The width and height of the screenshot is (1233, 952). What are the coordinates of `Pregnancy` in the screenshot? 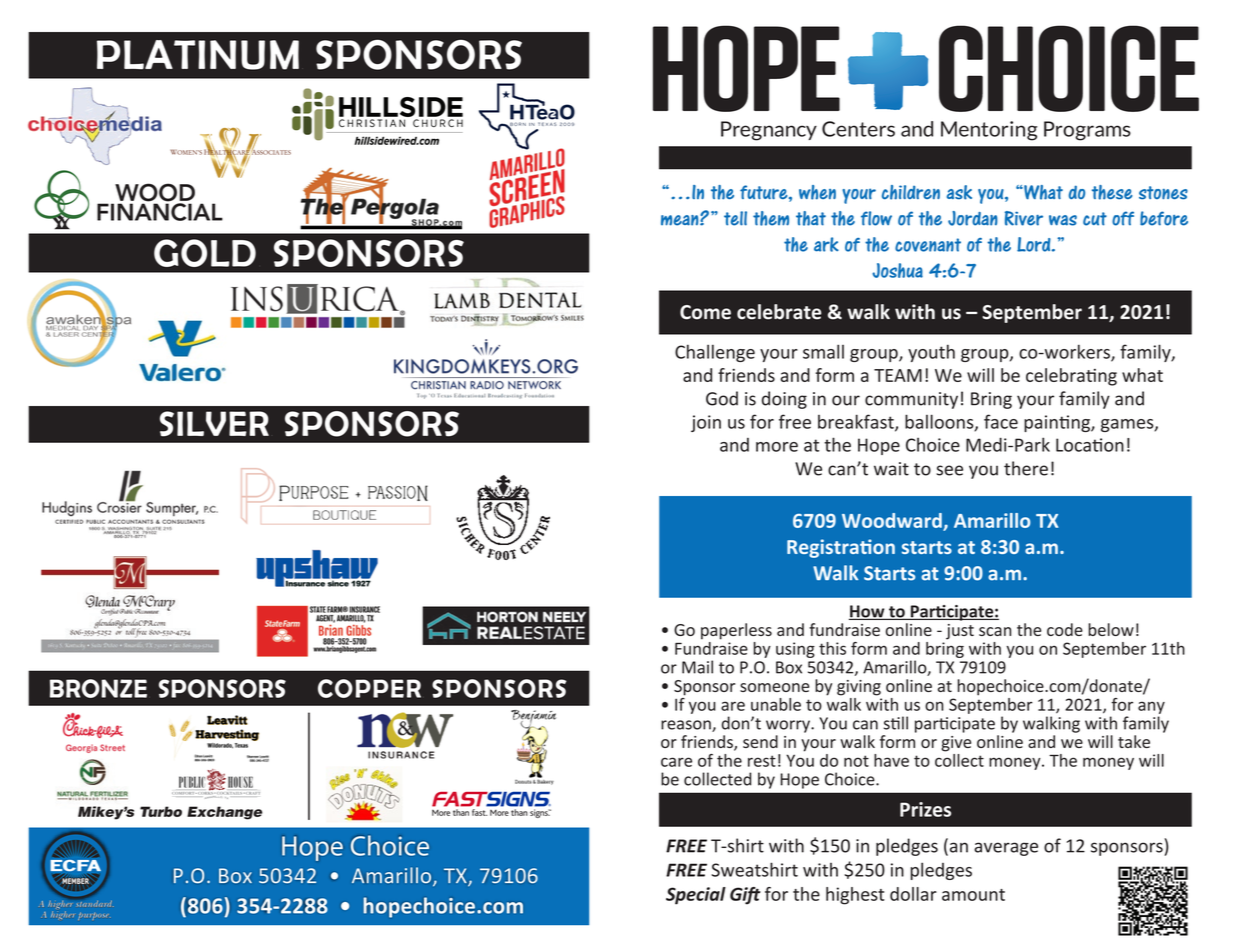 It's located at (769, 131).
